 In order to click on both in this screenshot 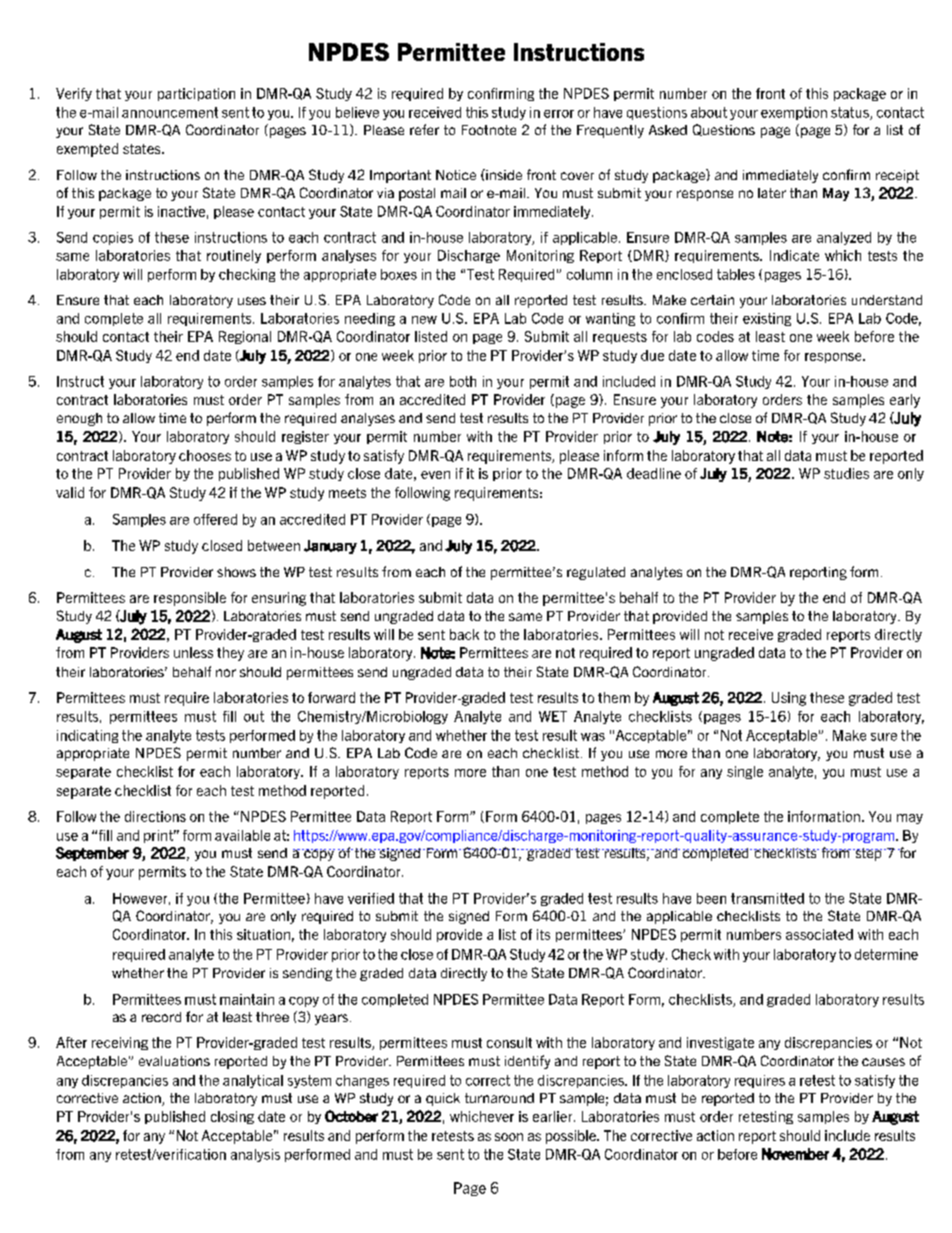, I will do `click(463, 381)`.
